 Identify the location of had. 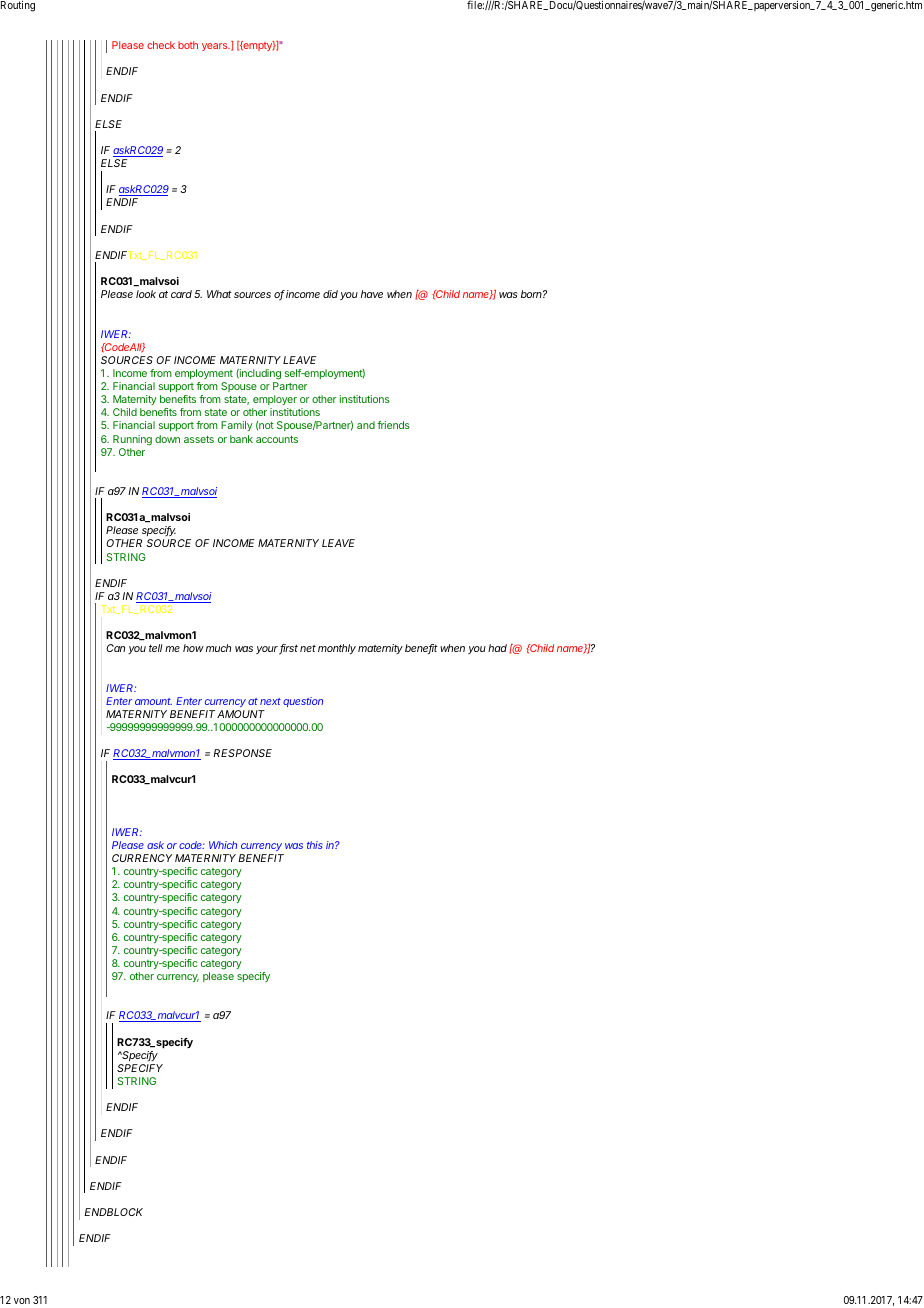
(499, 648).
